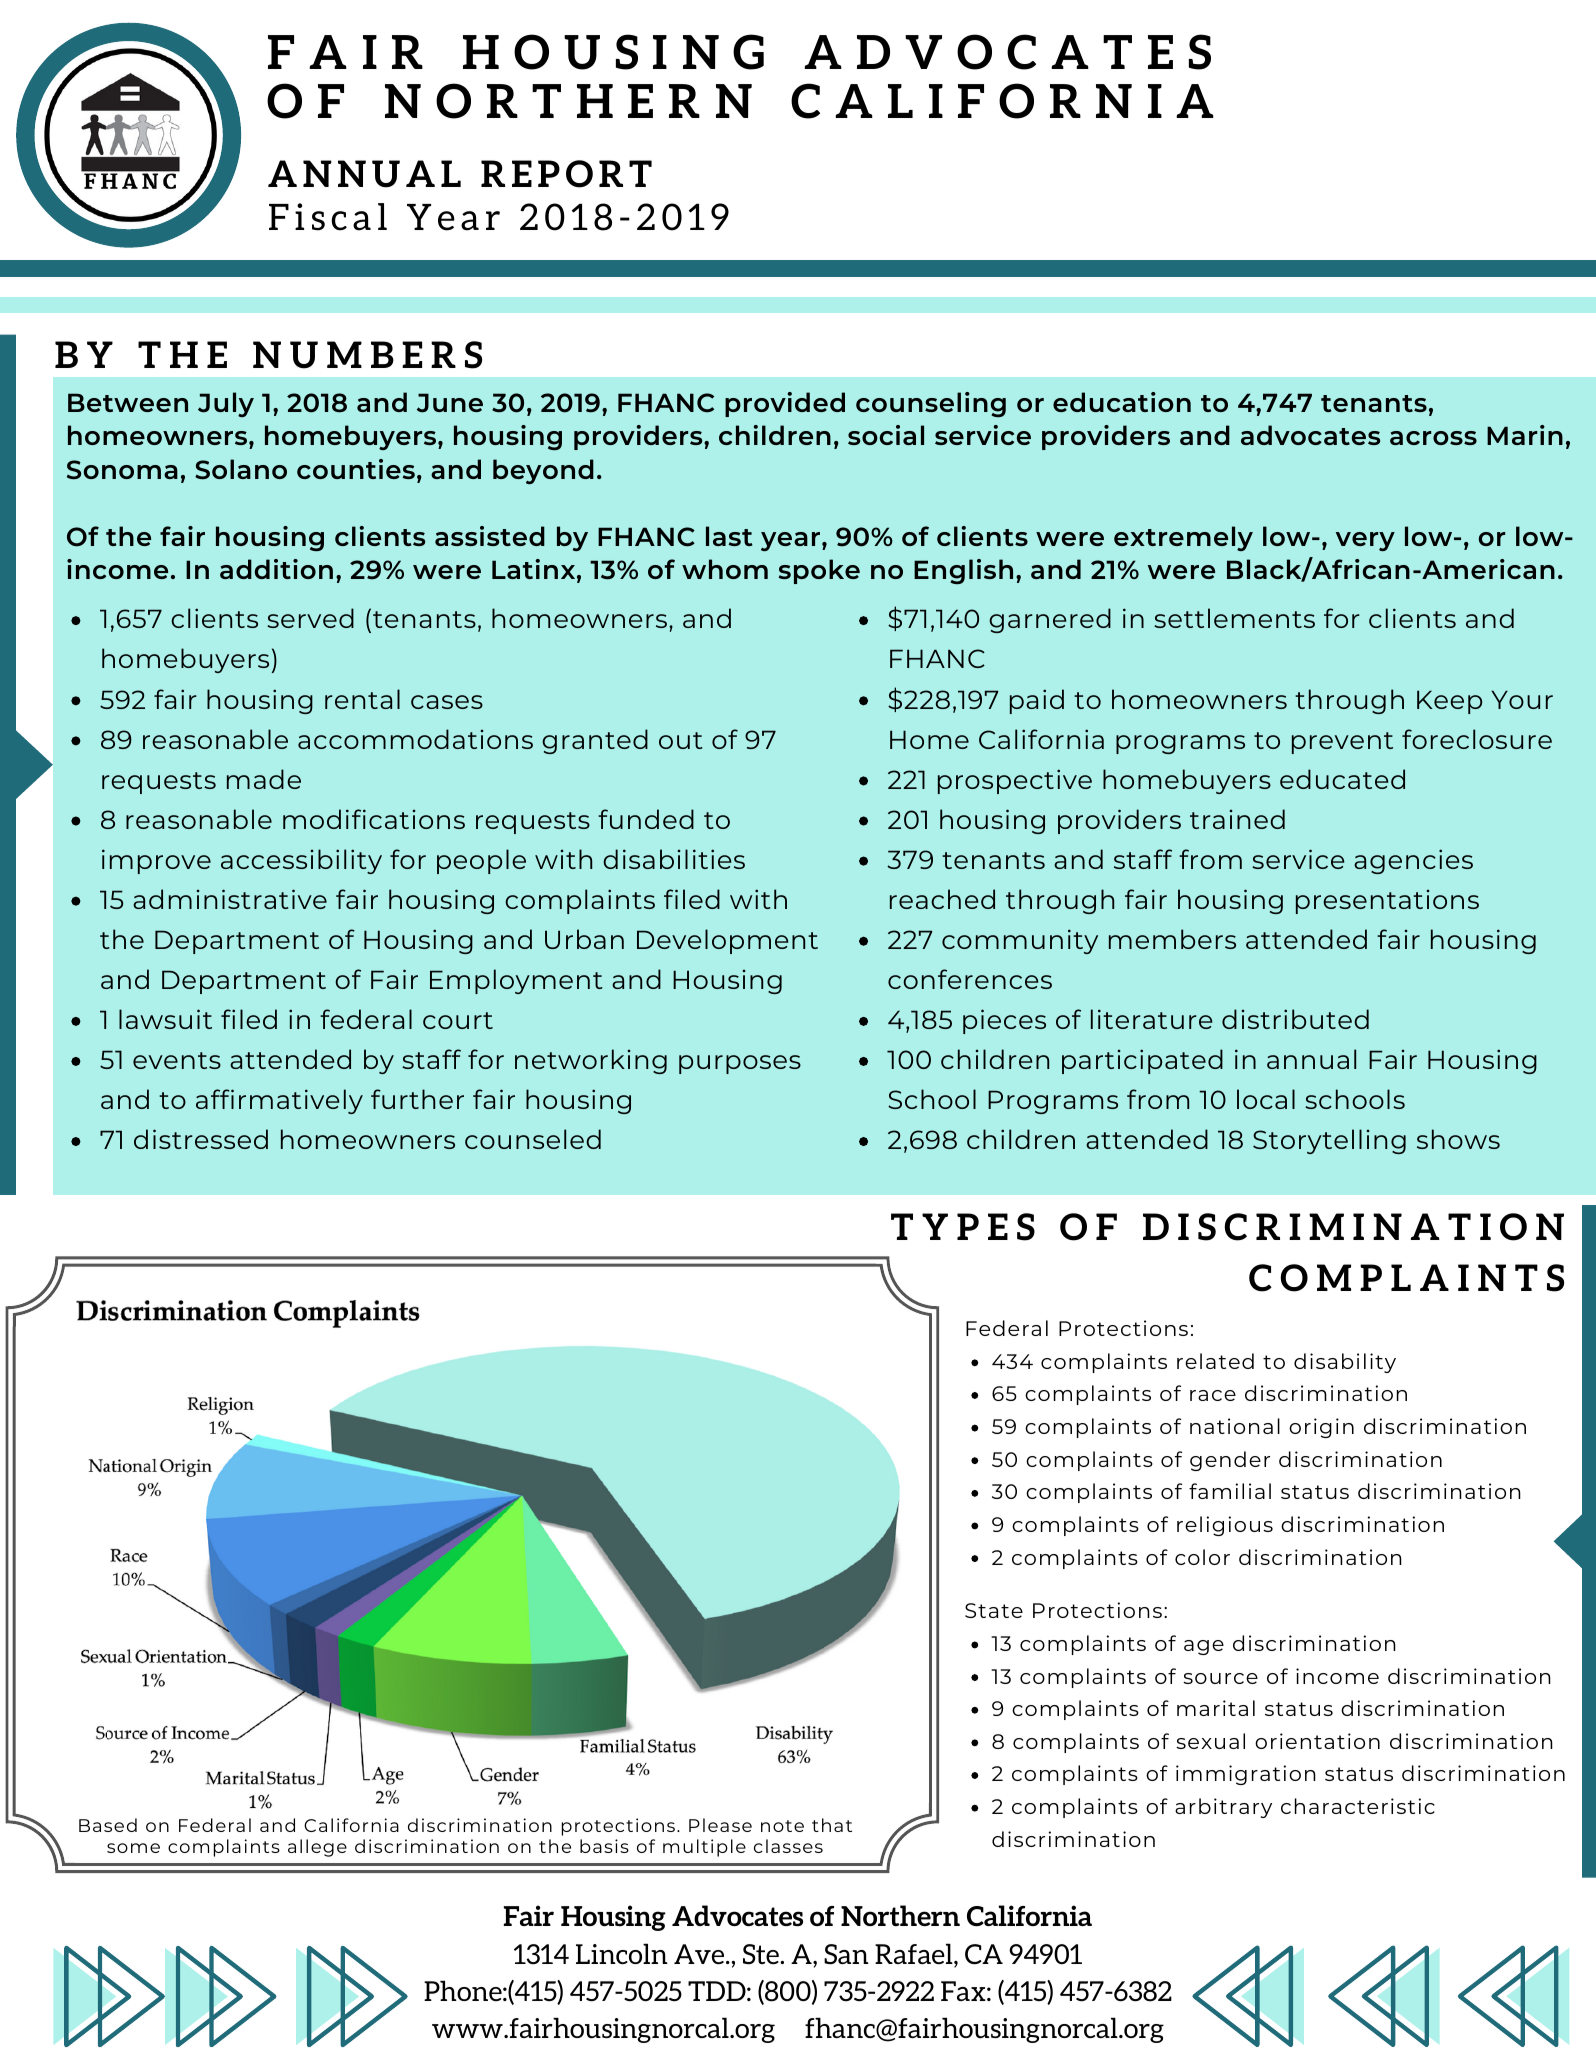  Describe the element at coordinates (785, 404) in the document. I see `provided` at that location.
